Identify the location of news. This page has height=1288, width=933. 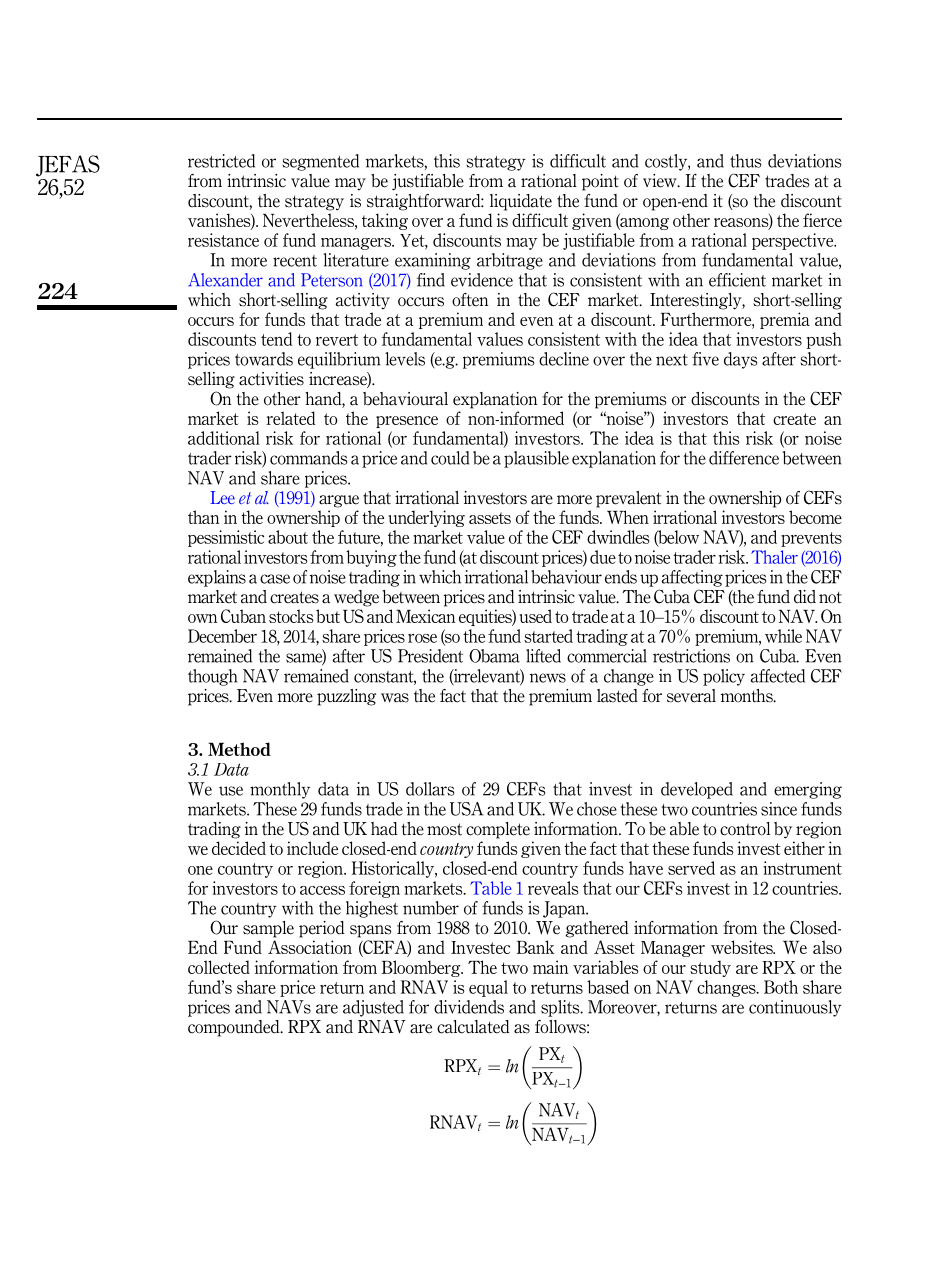
(548, 678).
